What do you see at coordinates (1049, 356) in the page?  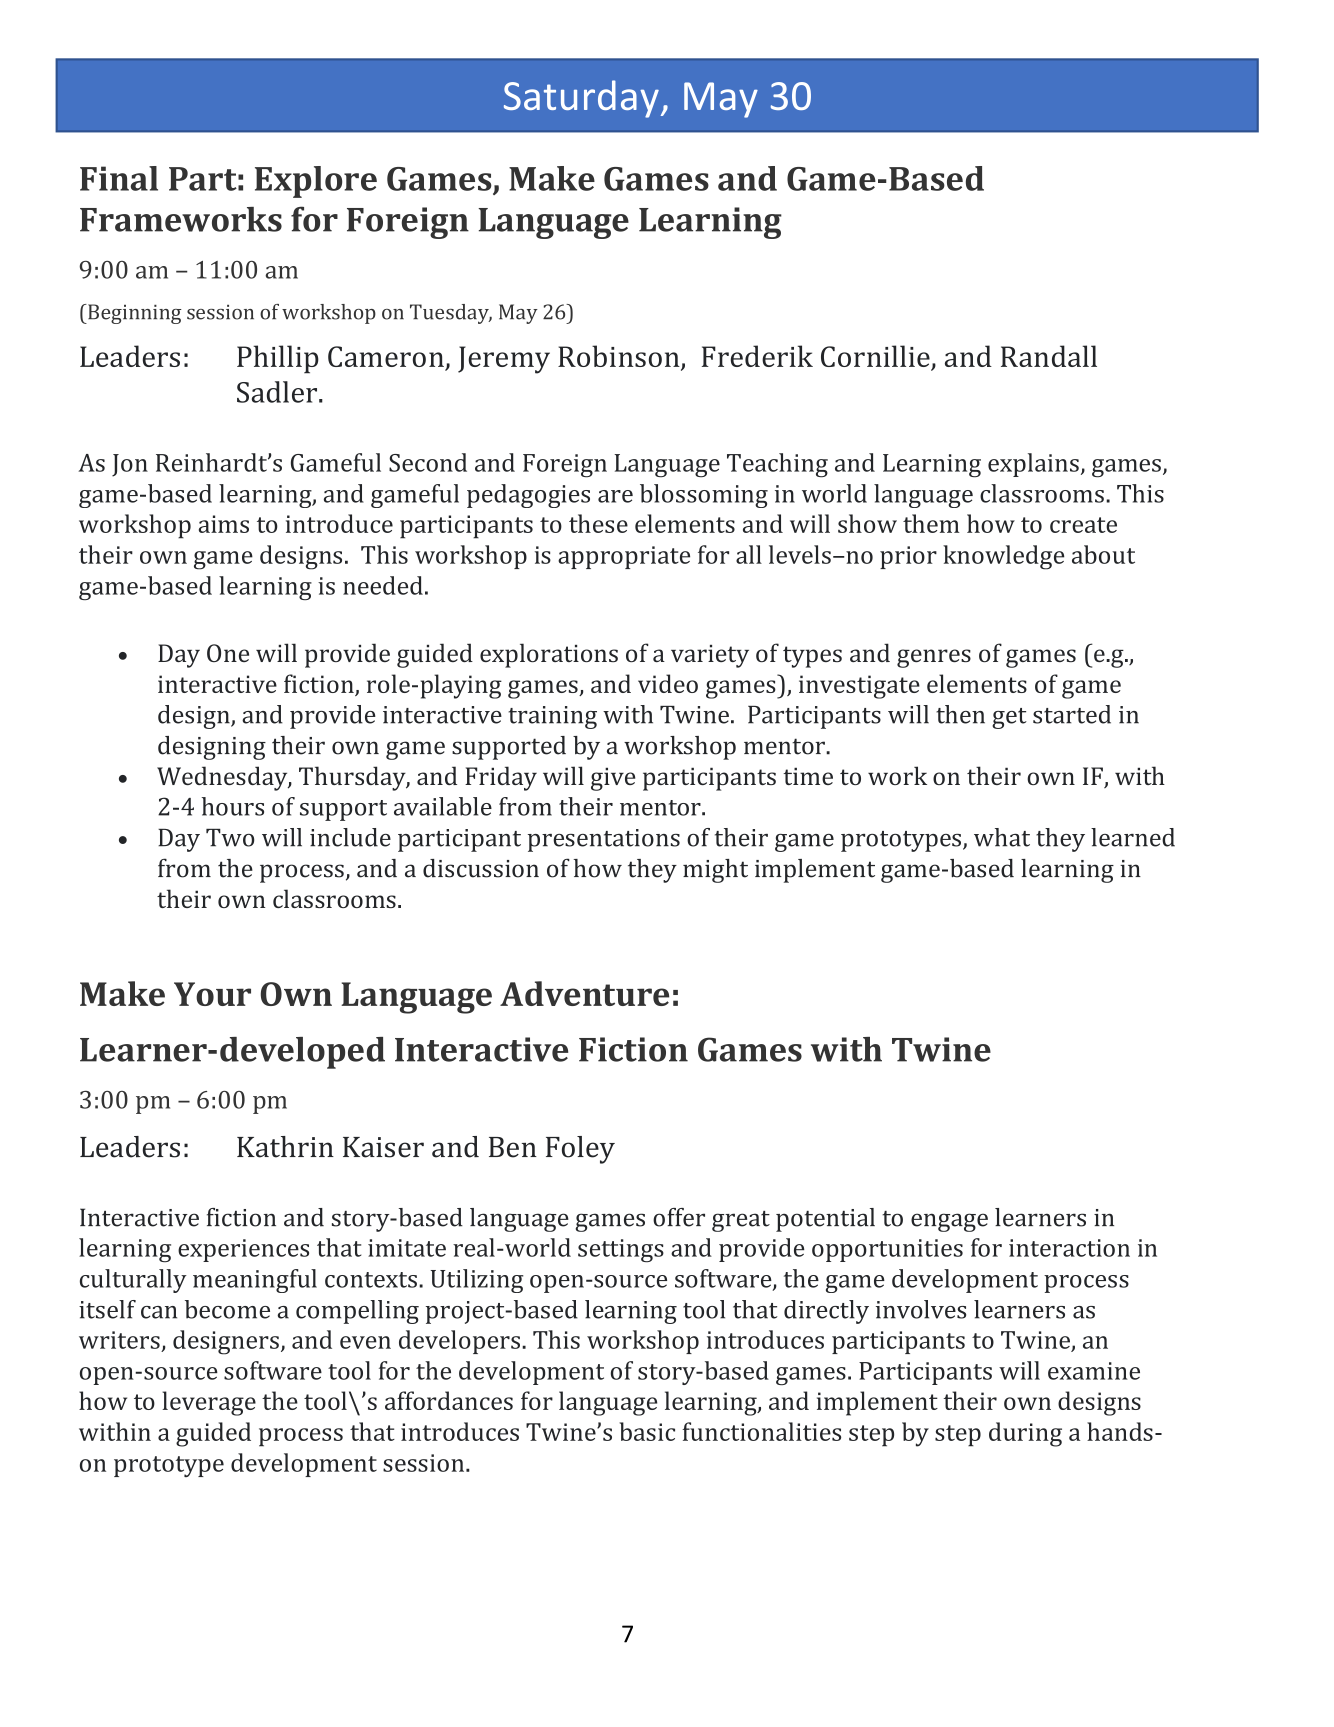 I see `Randall` at bounding box center [1049, 356].
